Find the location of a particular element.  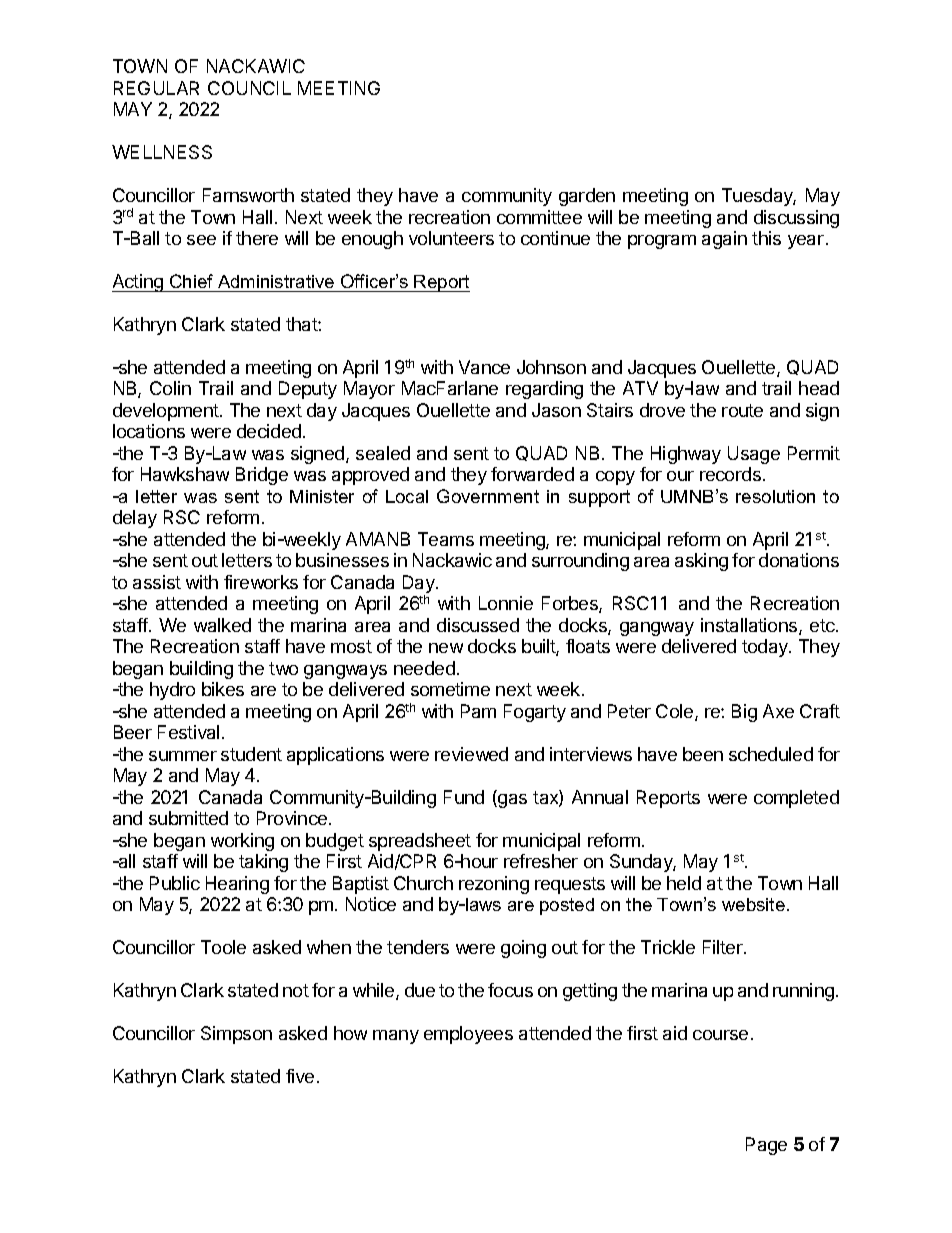

committee is located at coordinates (539, 217).
